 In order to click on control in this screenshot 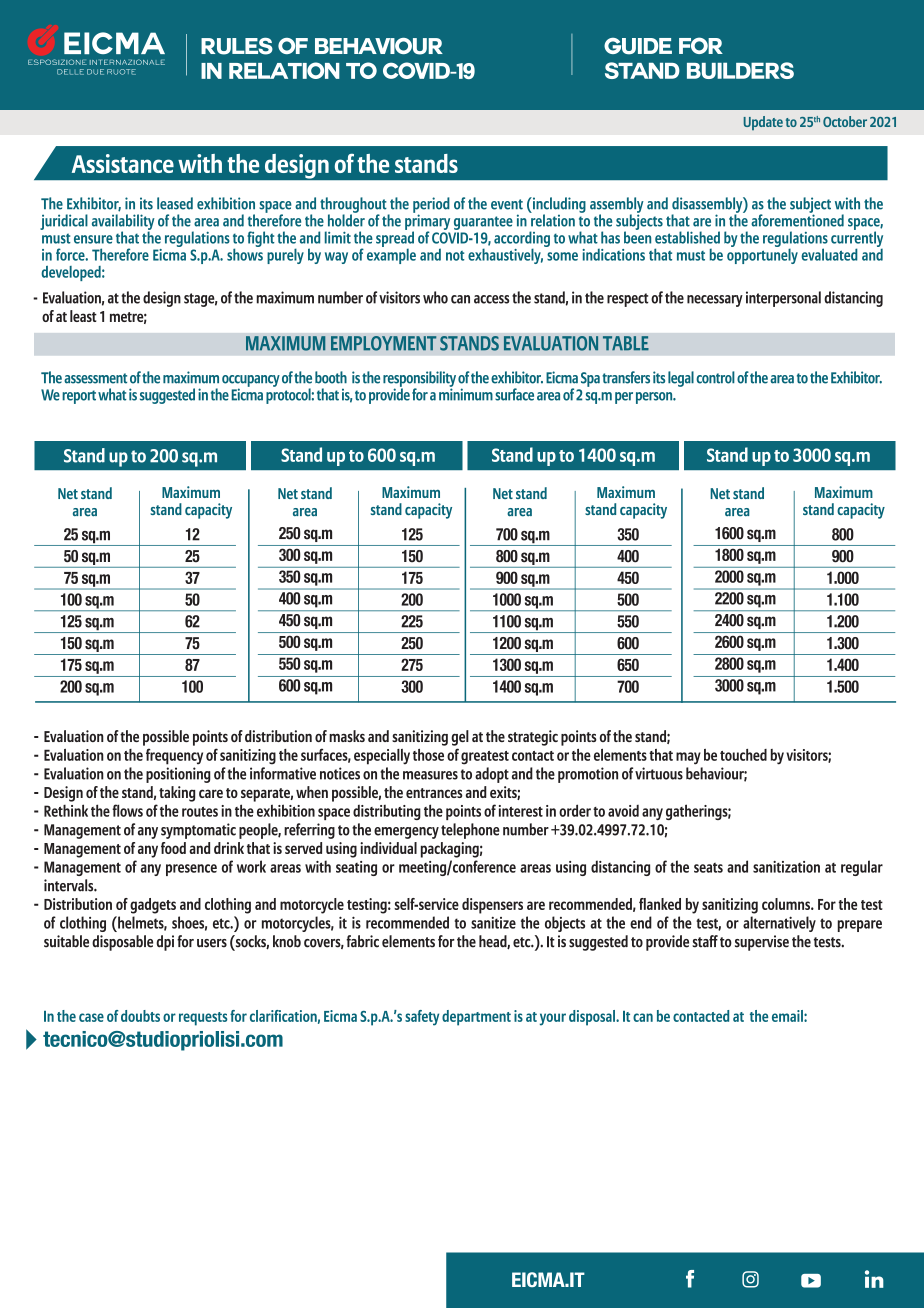, I will do `click(715, 377)`.
